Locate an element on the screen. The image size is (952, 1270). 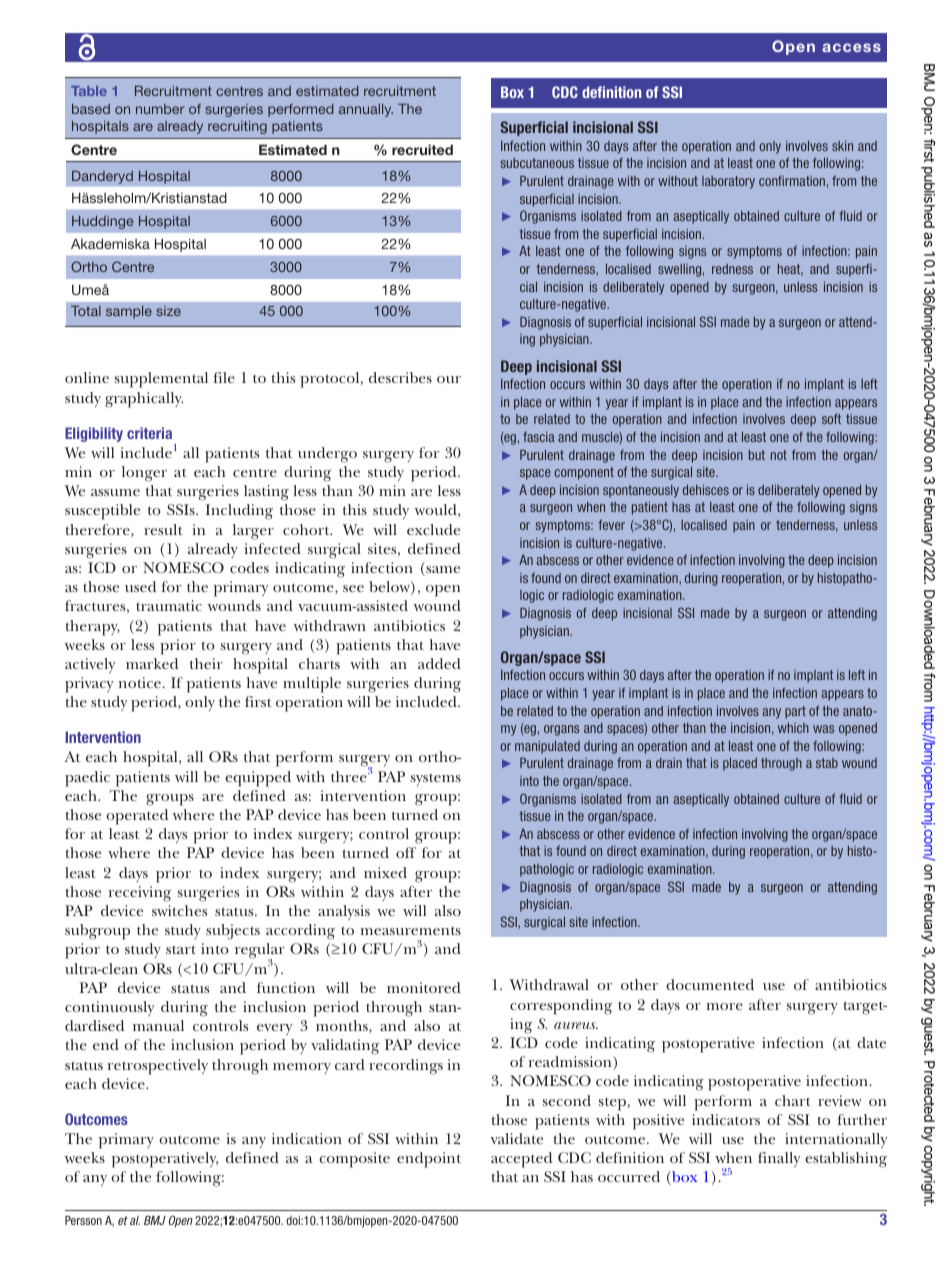
endpoint is located at coordinates (429, 1160).
